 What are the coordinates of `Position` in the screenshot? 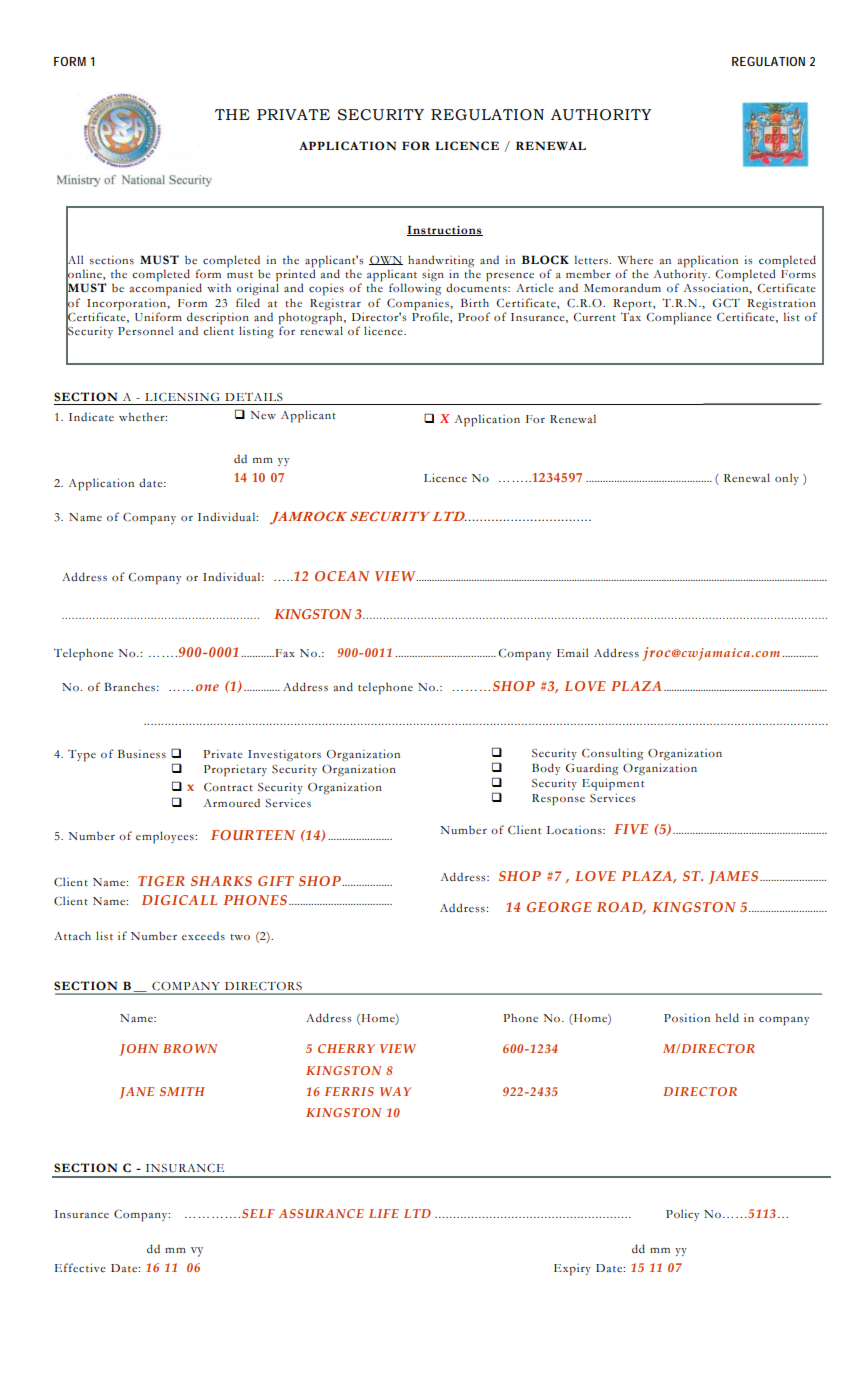 It's located at (687, 1017).
